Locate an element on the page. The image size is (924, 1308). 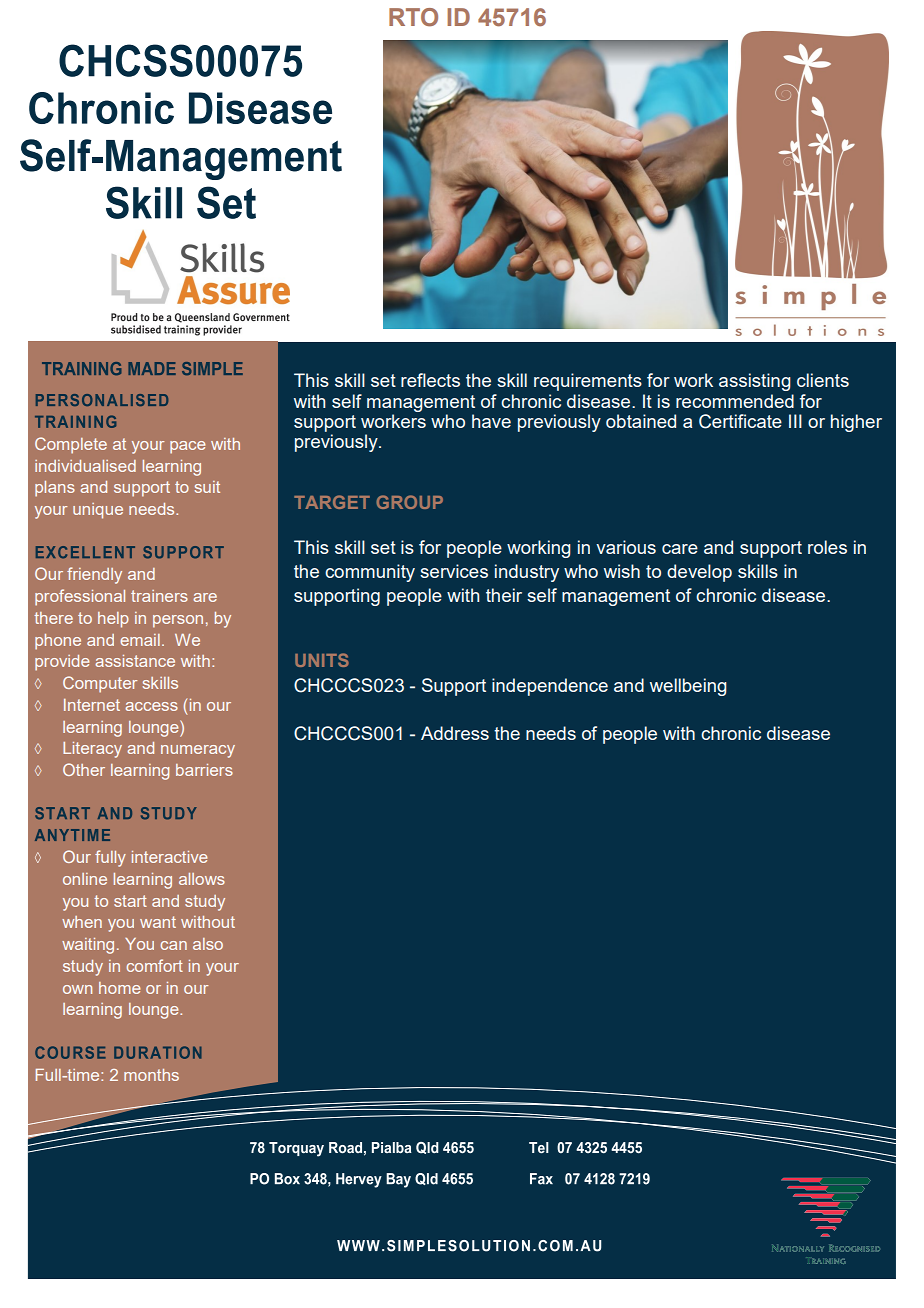
access is located at coordinates (151, 706).
